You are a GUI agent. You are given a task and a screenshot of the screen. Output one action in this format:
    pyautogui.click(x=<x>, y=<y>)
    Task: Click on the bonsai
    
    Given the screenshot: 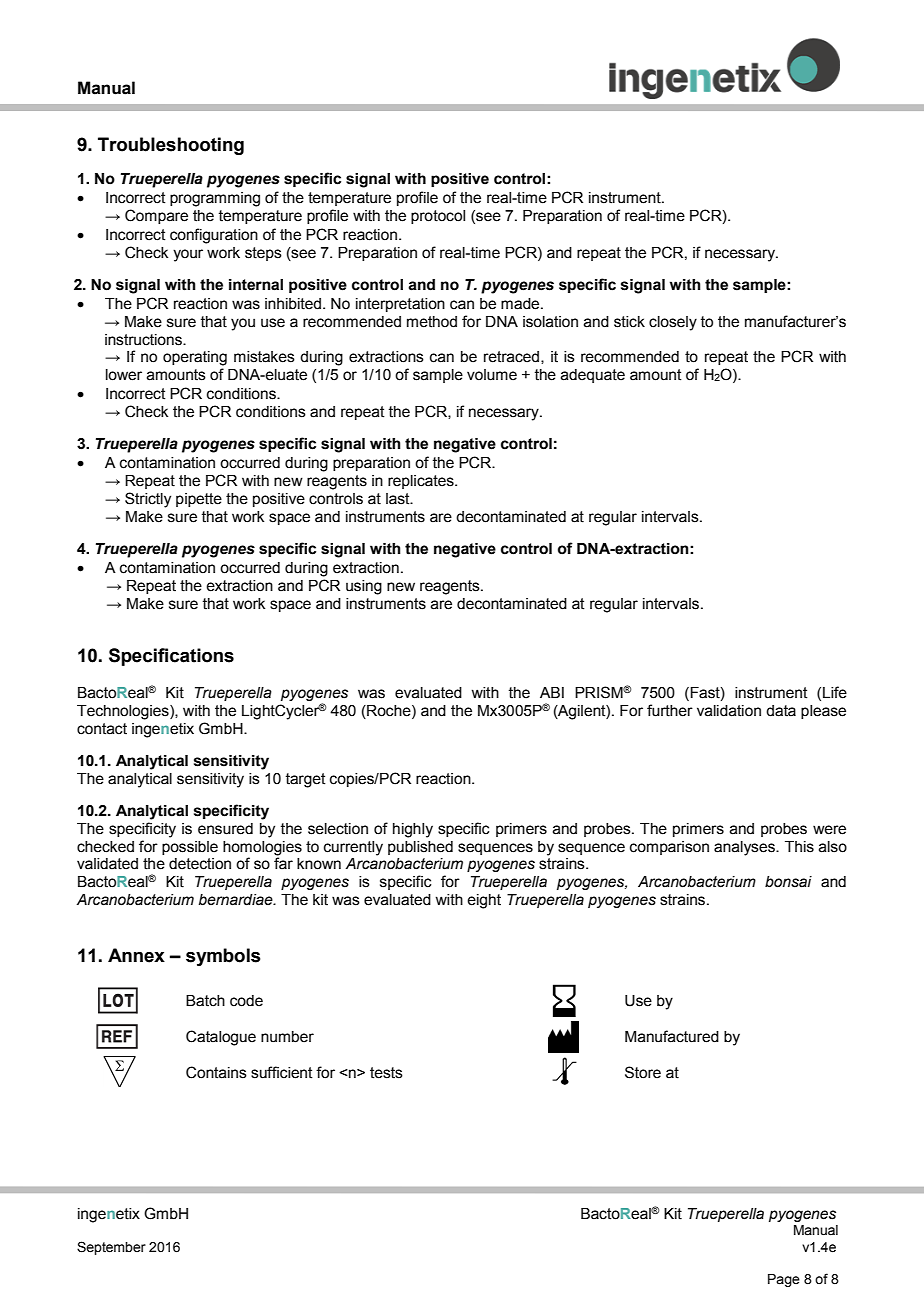 What is the action you would take?
    pyautogui.click(x=788, y=882)
